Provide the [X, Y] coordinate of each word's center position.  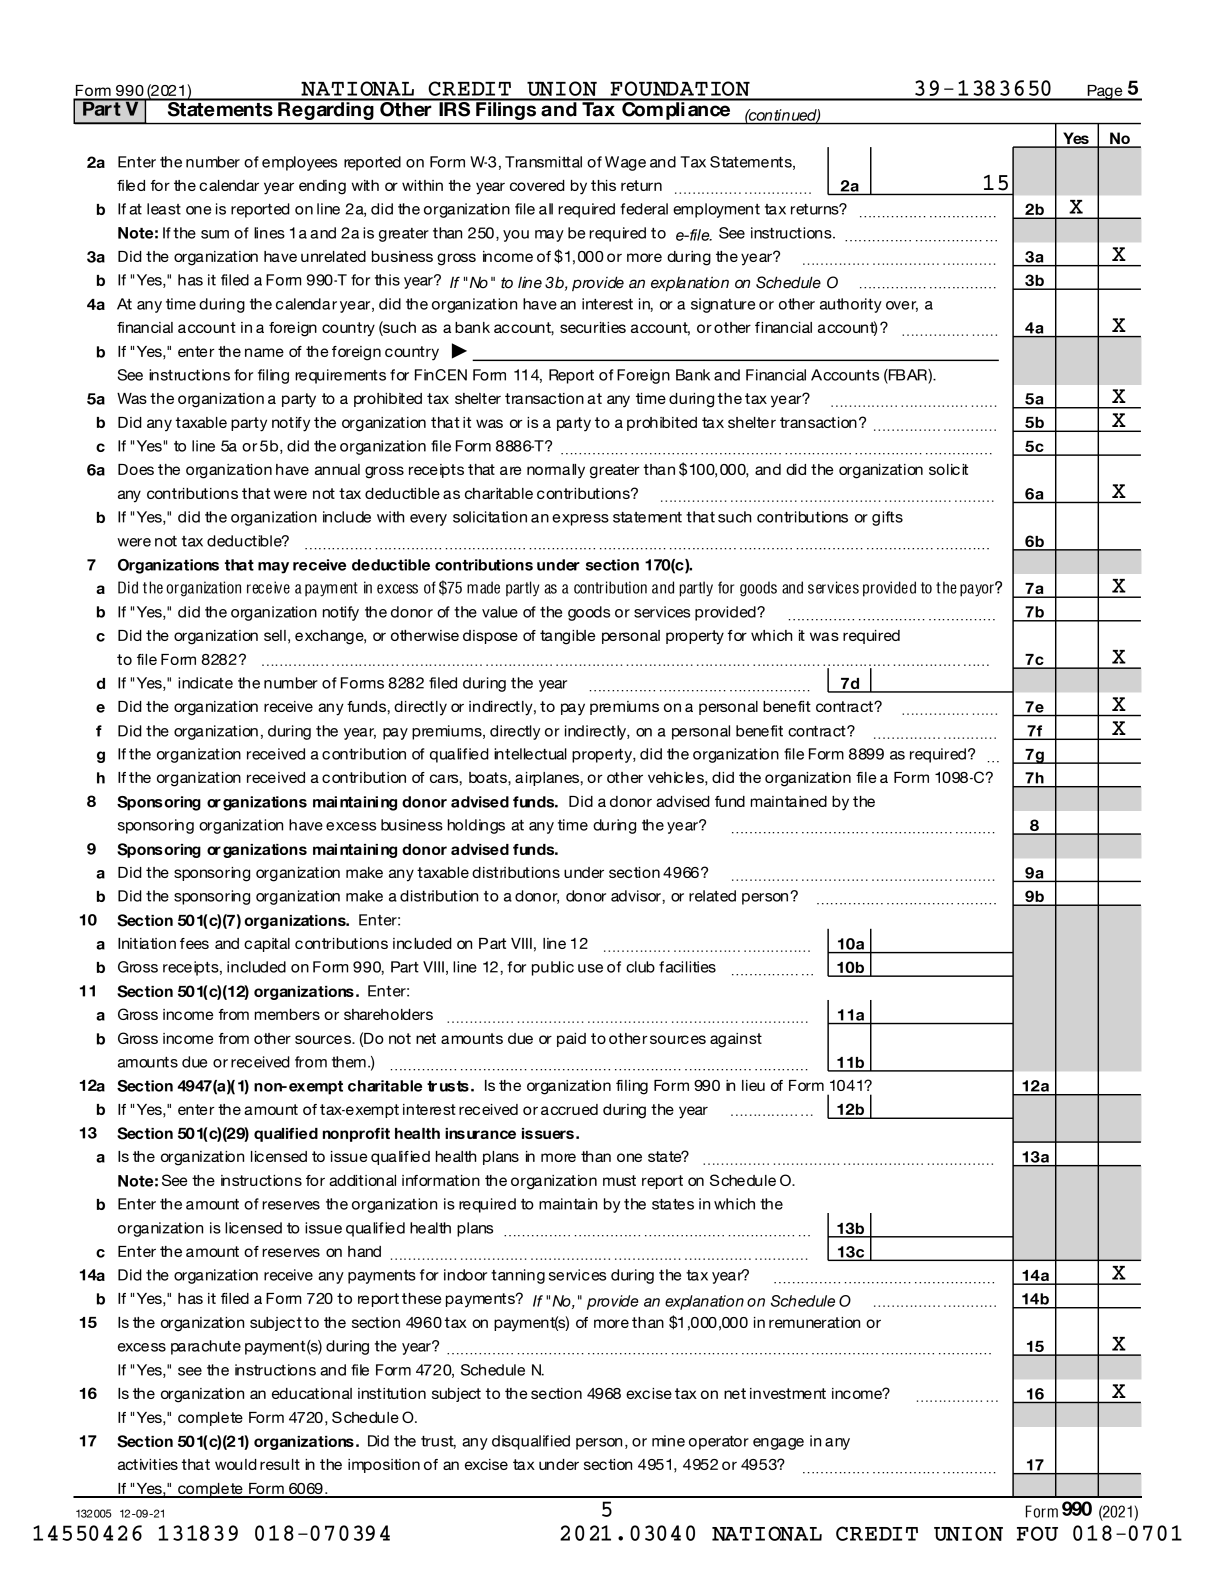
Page [1105, 93]
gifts [887, 518]
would [236, 1464]
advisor [637, 896]
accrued [569, 1109]
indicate [205, 683]
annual [337, 469]
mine [668, 1441]
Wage [625, 163]
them [349, 1062]
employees [299, 163]
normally [556, 471]
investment [788, 1393]
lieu [753, 1085]
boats [489, 777]
